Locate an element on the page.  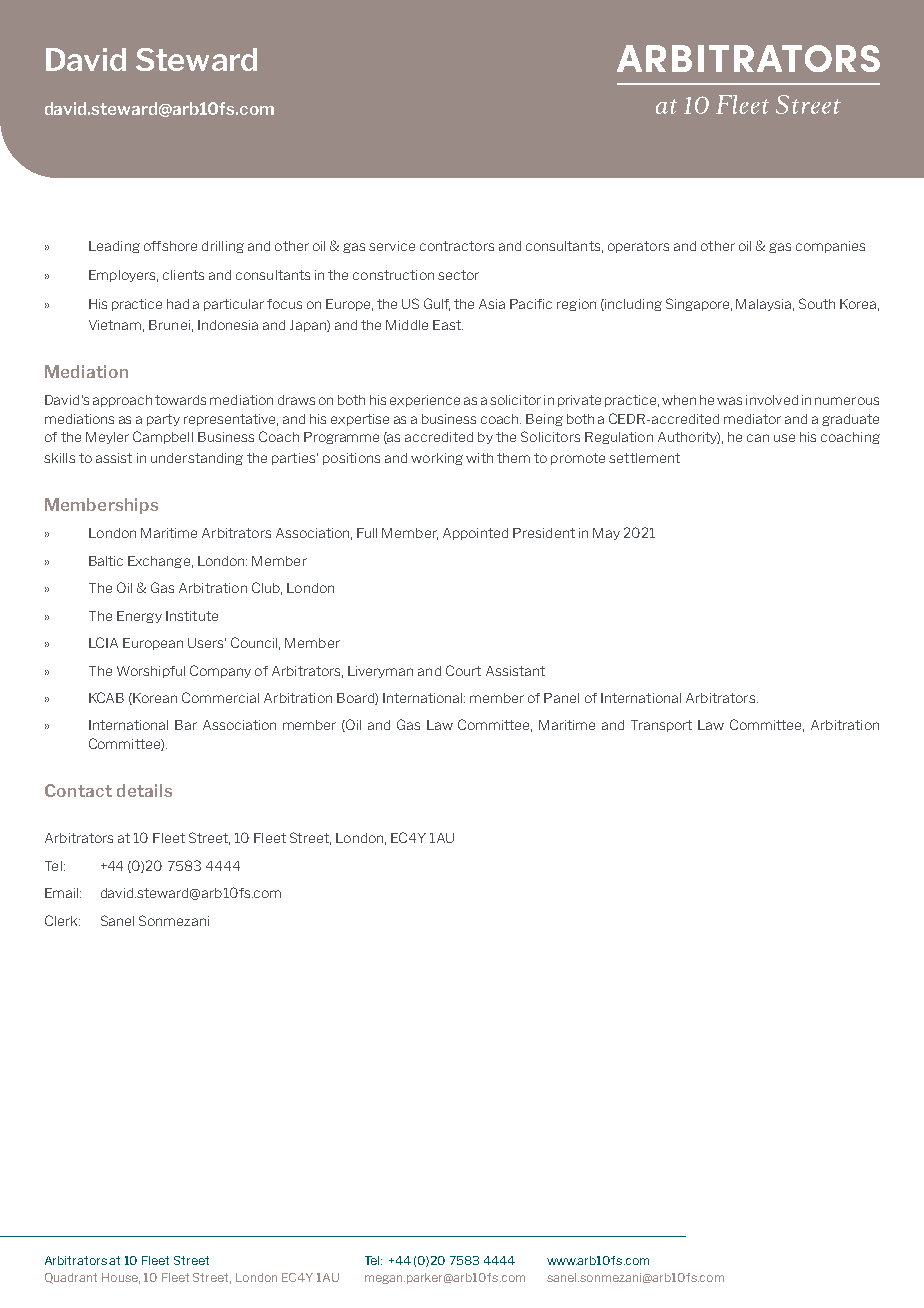
Board is located at coordinates (356, 699).
